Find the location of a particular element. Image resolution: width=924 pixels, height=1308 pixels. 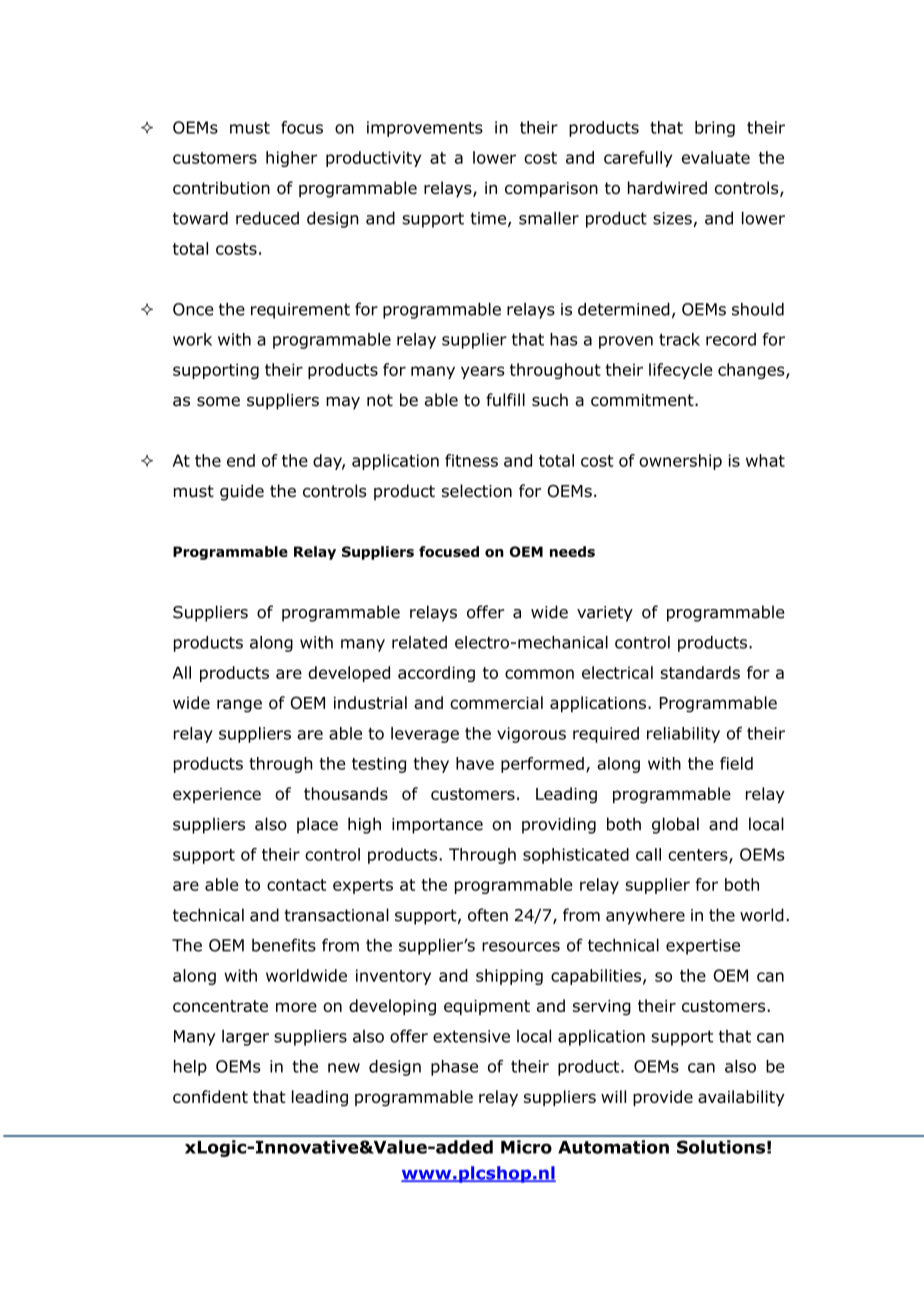

confident is located at coordinates (210, 1096).
